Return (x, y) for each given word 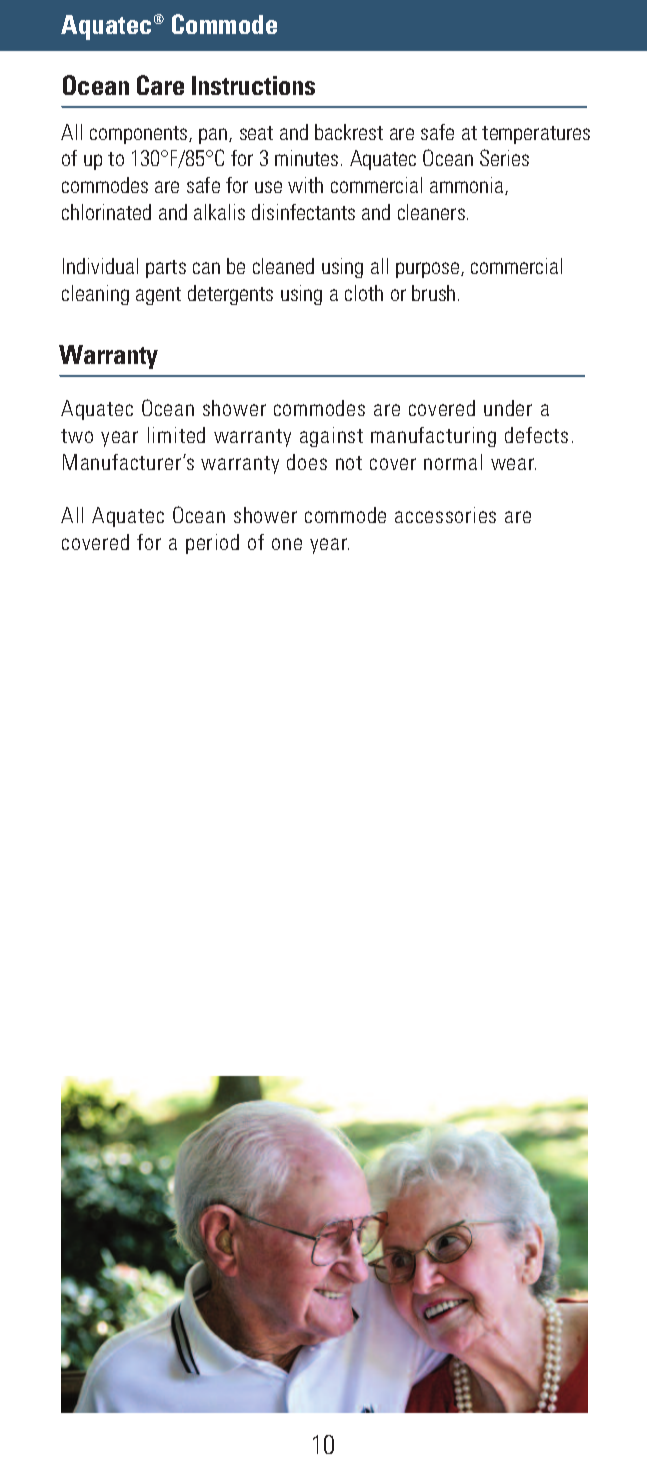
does (307, 462)
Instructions (253, 85)
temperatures (536, 135)
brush (433, 293)
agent (158, 296)
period (212, 544)
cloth (364, 293)
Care (160, 85)
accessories (445, 515)
